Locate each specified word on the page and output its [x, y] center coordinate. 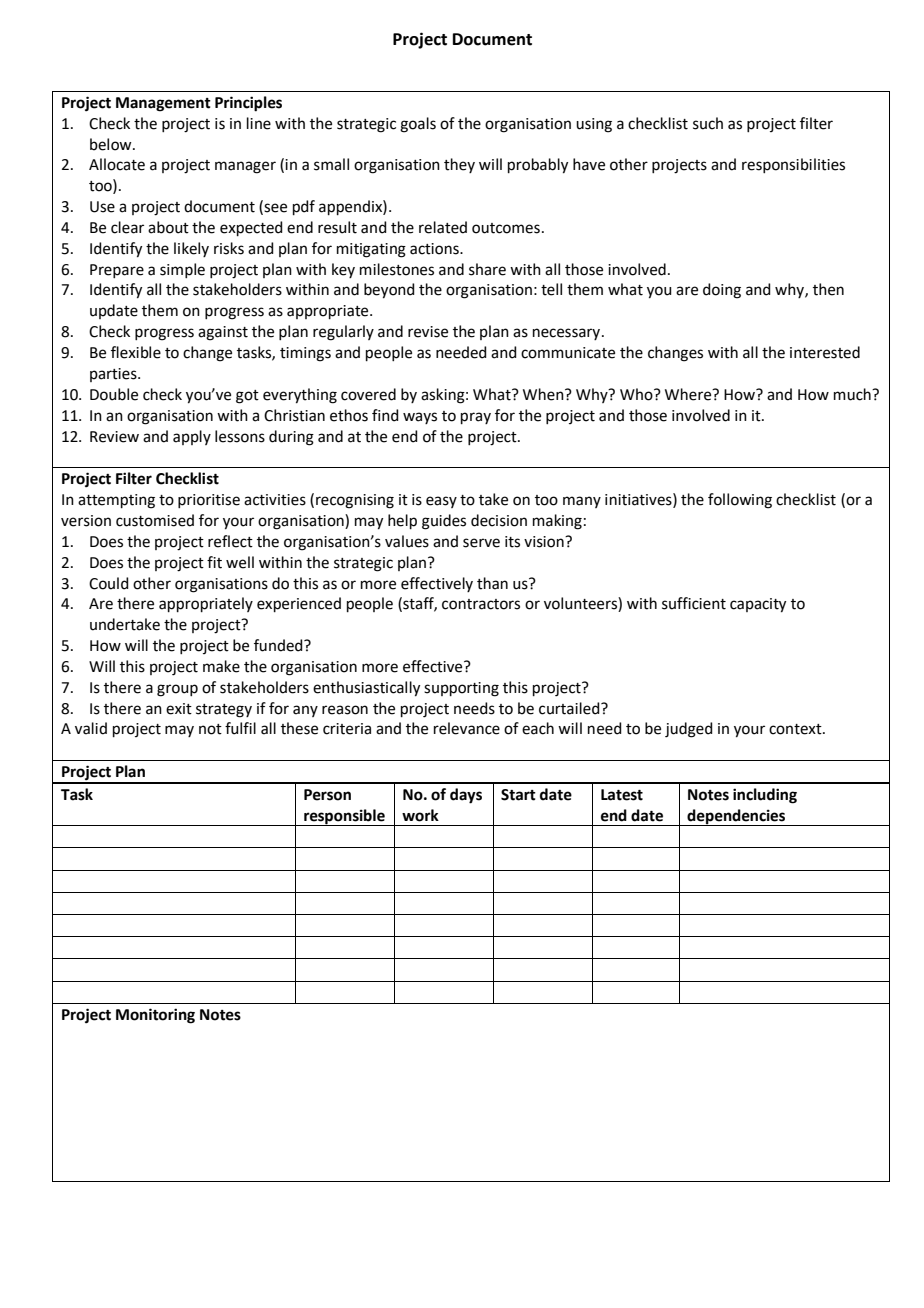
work [420, 815]
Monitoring [155, 1016]
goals [418, 125]
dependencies [736, 817]
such [708, 123]
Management [163, 104]
